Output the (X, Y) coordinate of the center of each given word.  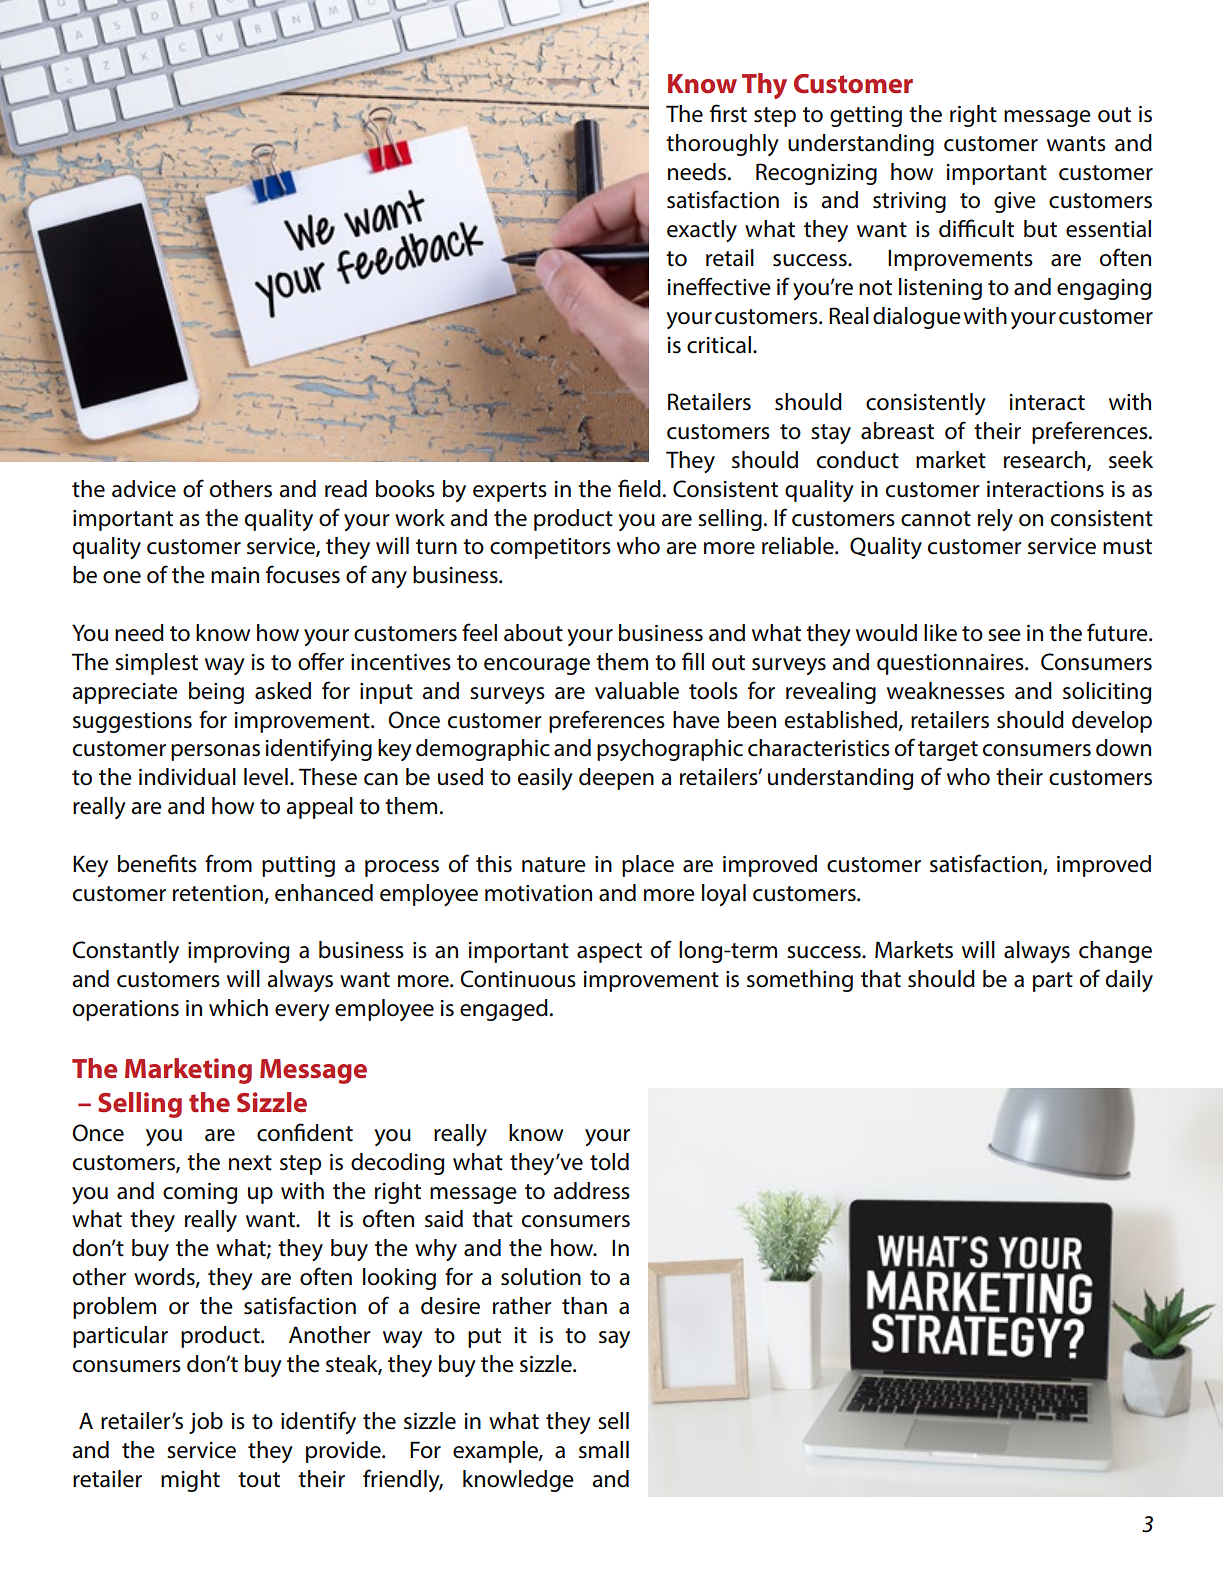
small (604, 1450)
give (1015, 202)
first (728, 113)
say (614, 1339)
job (206, 1423)
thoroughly (722, 145)
